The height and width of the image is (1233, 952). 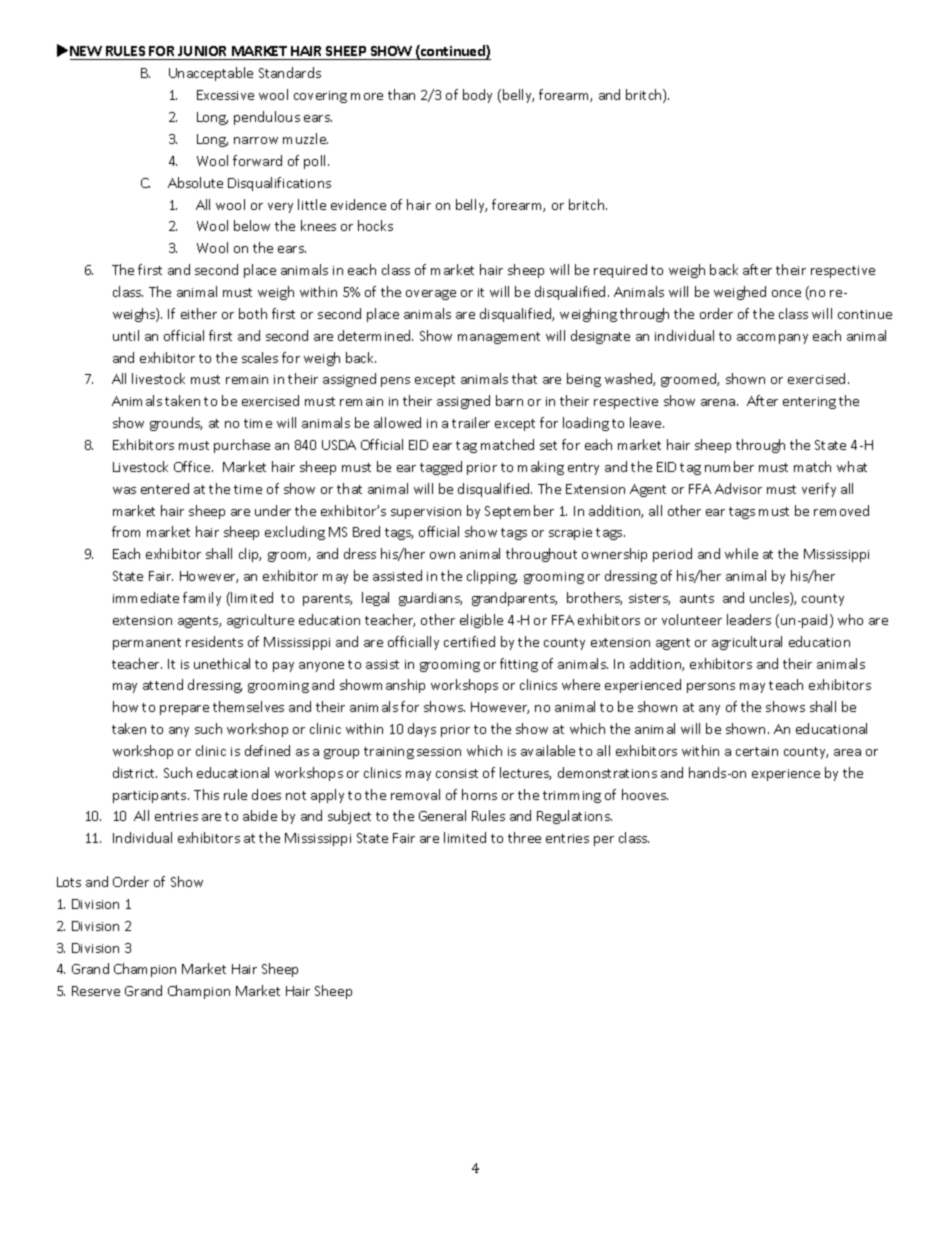 What do you see at coordinates (135, 772) in the image?
I see `district` at bounding box center [135, 772].
